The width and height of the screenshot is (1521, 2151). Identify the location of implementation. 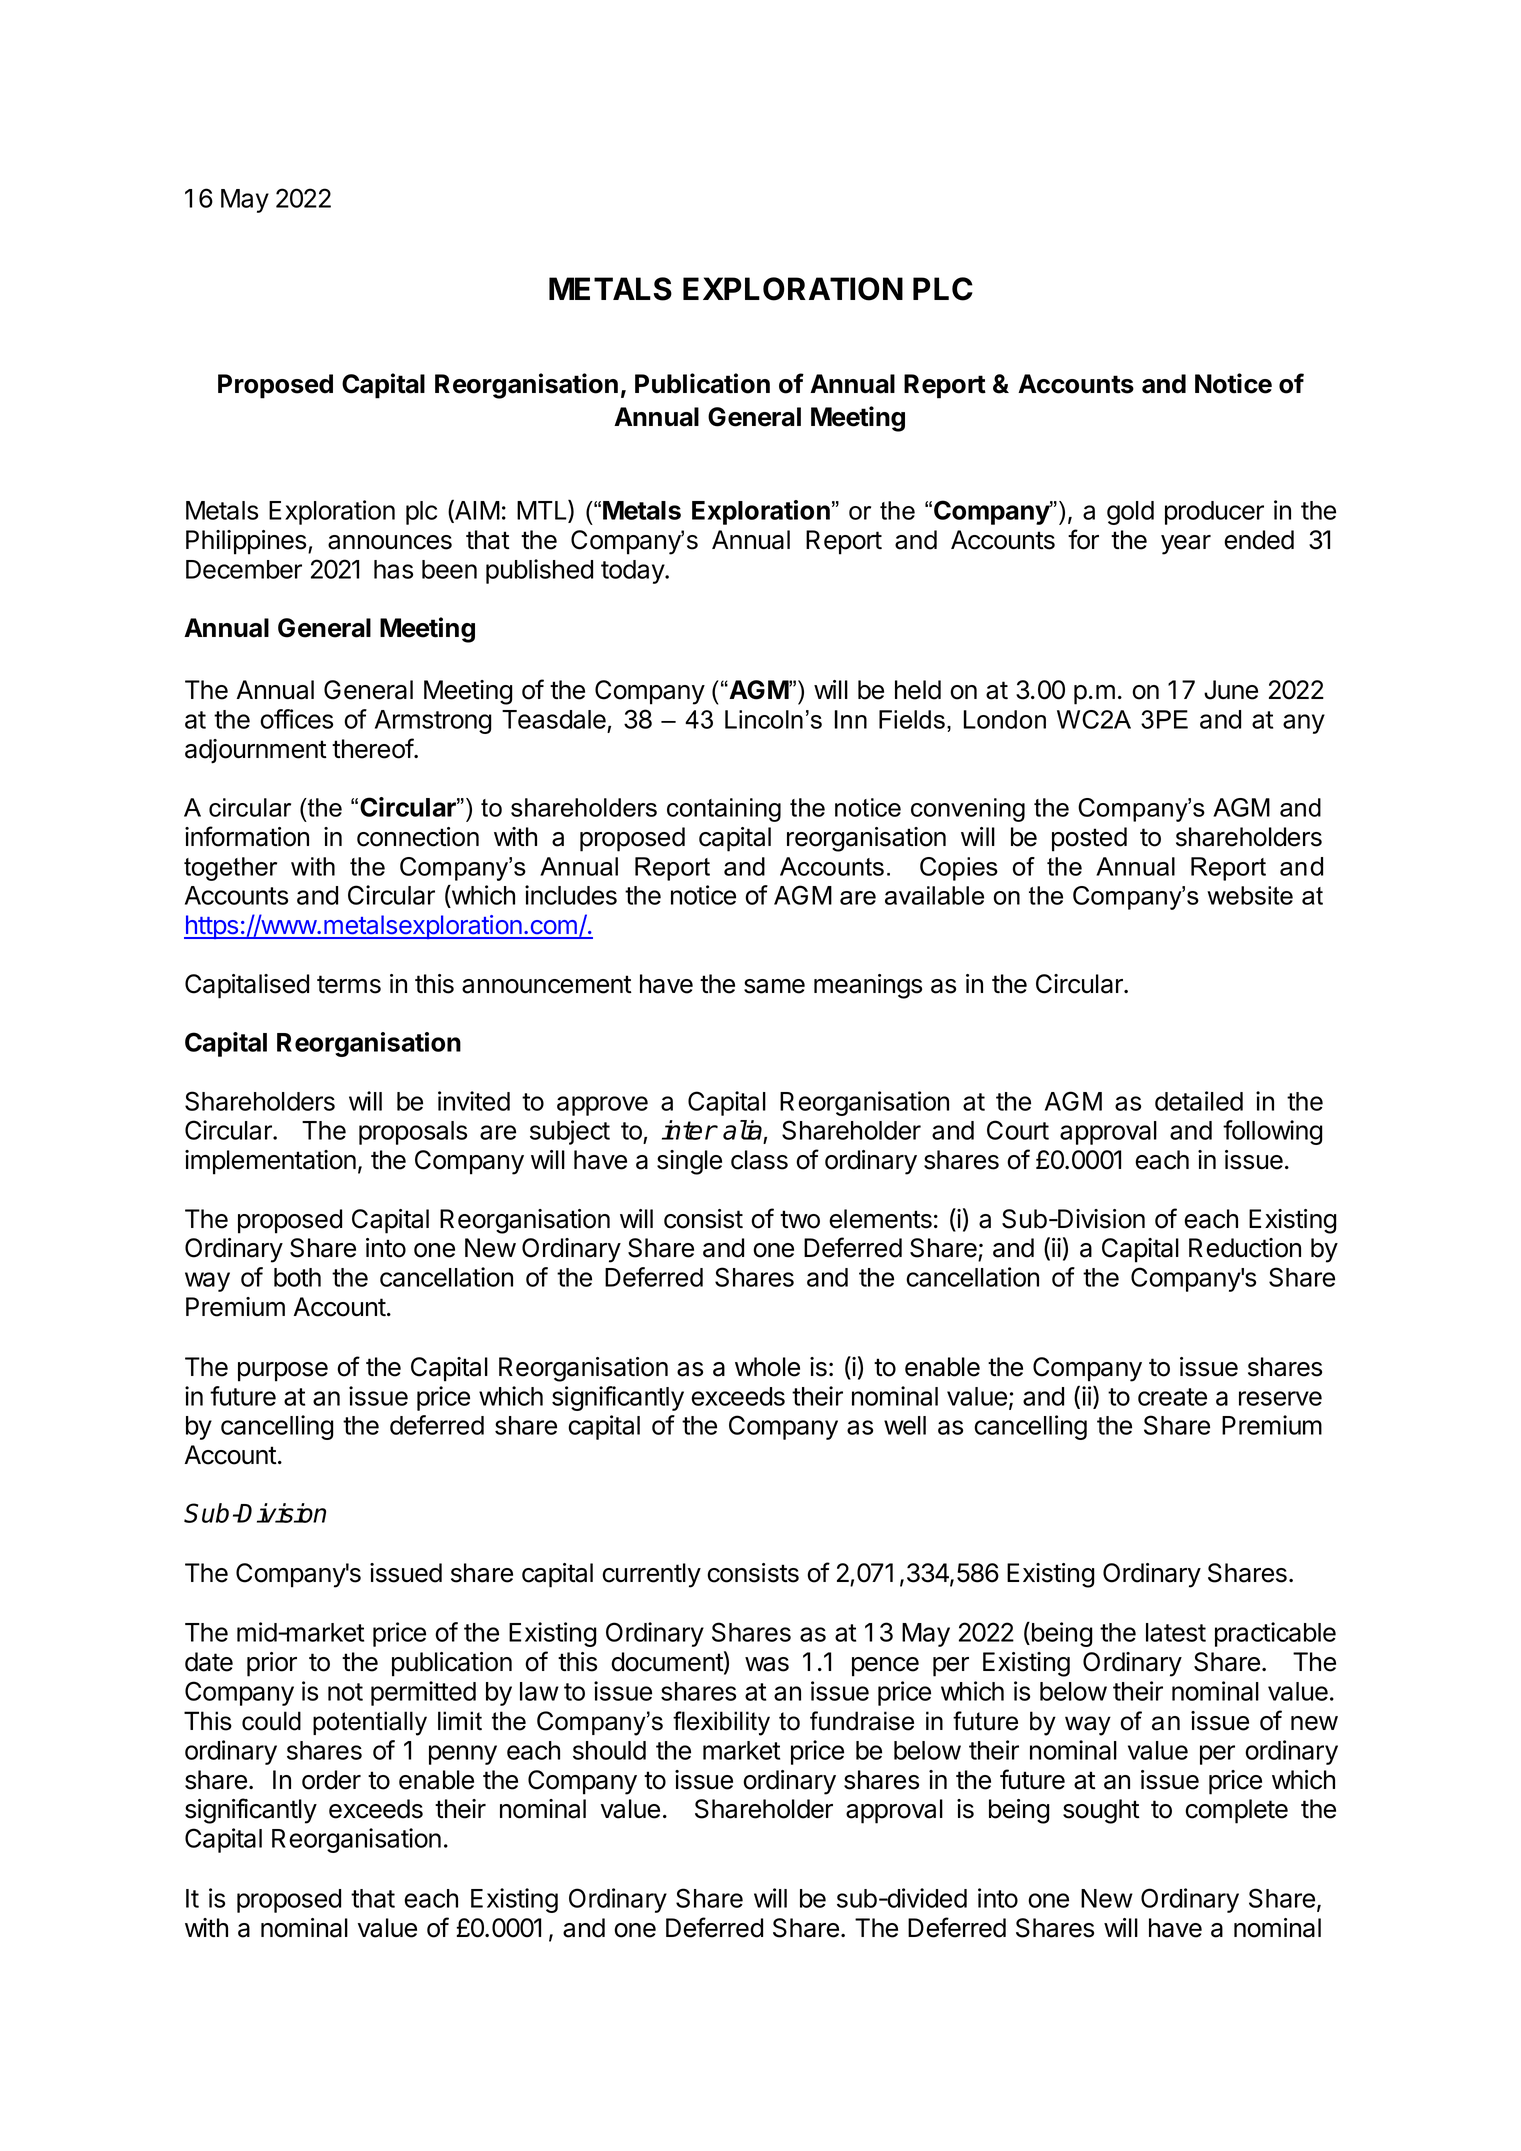
(270, 1162).
